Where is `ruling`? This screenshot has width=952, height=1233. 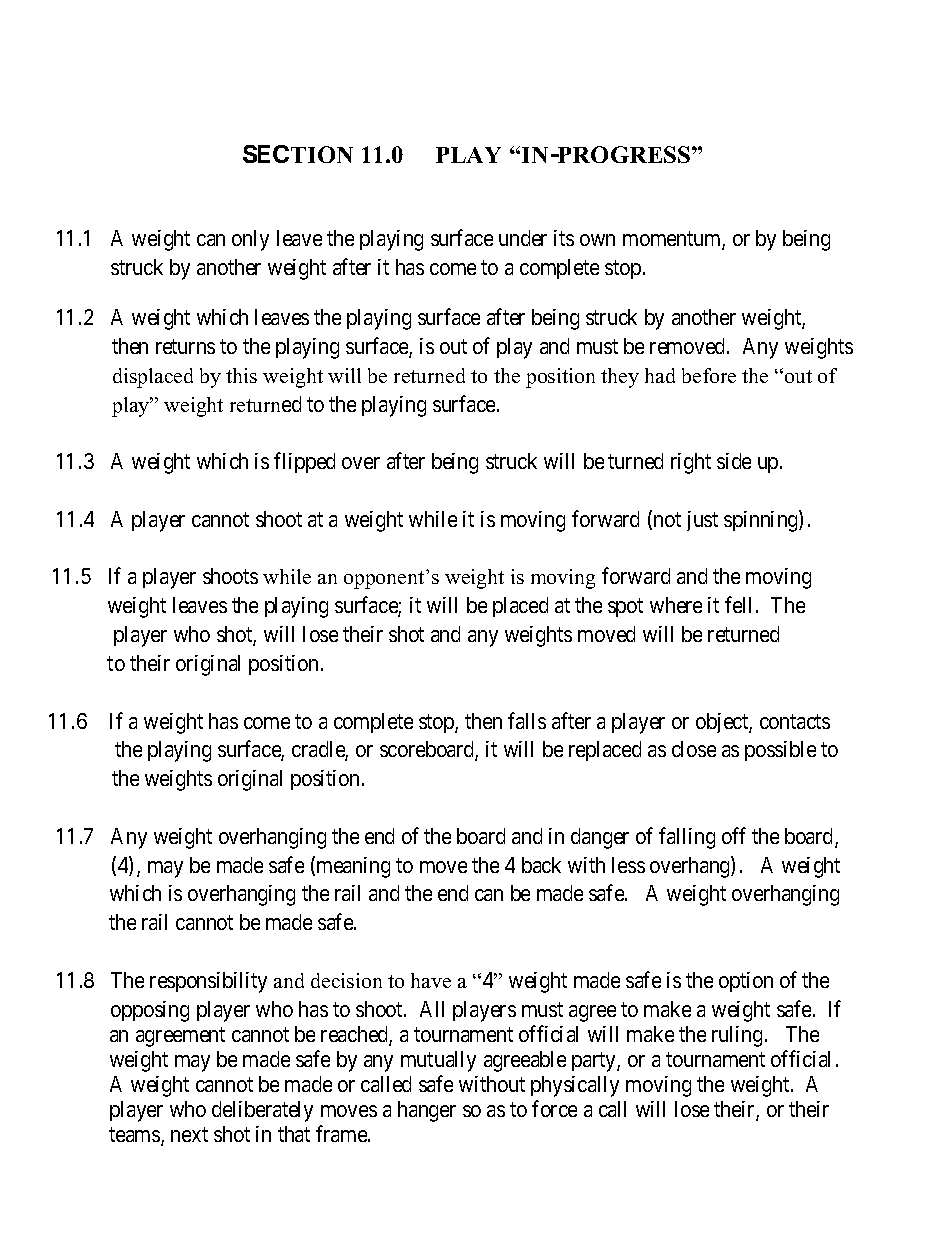
ruling is located at coordinates (737, 1036).
